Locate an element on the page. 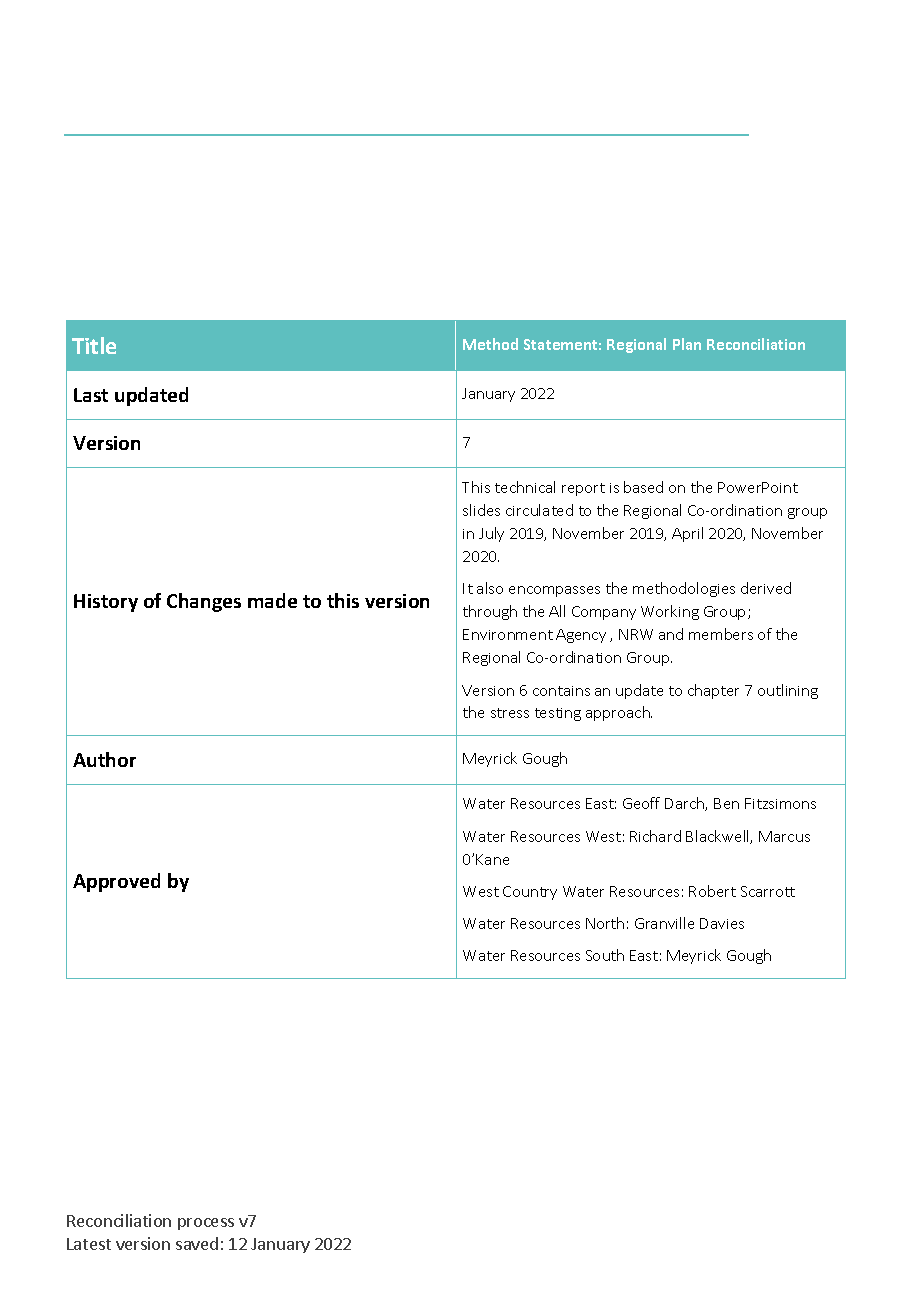 This page has width=924, height=1308. process is located at coordinates (206, 1224).
